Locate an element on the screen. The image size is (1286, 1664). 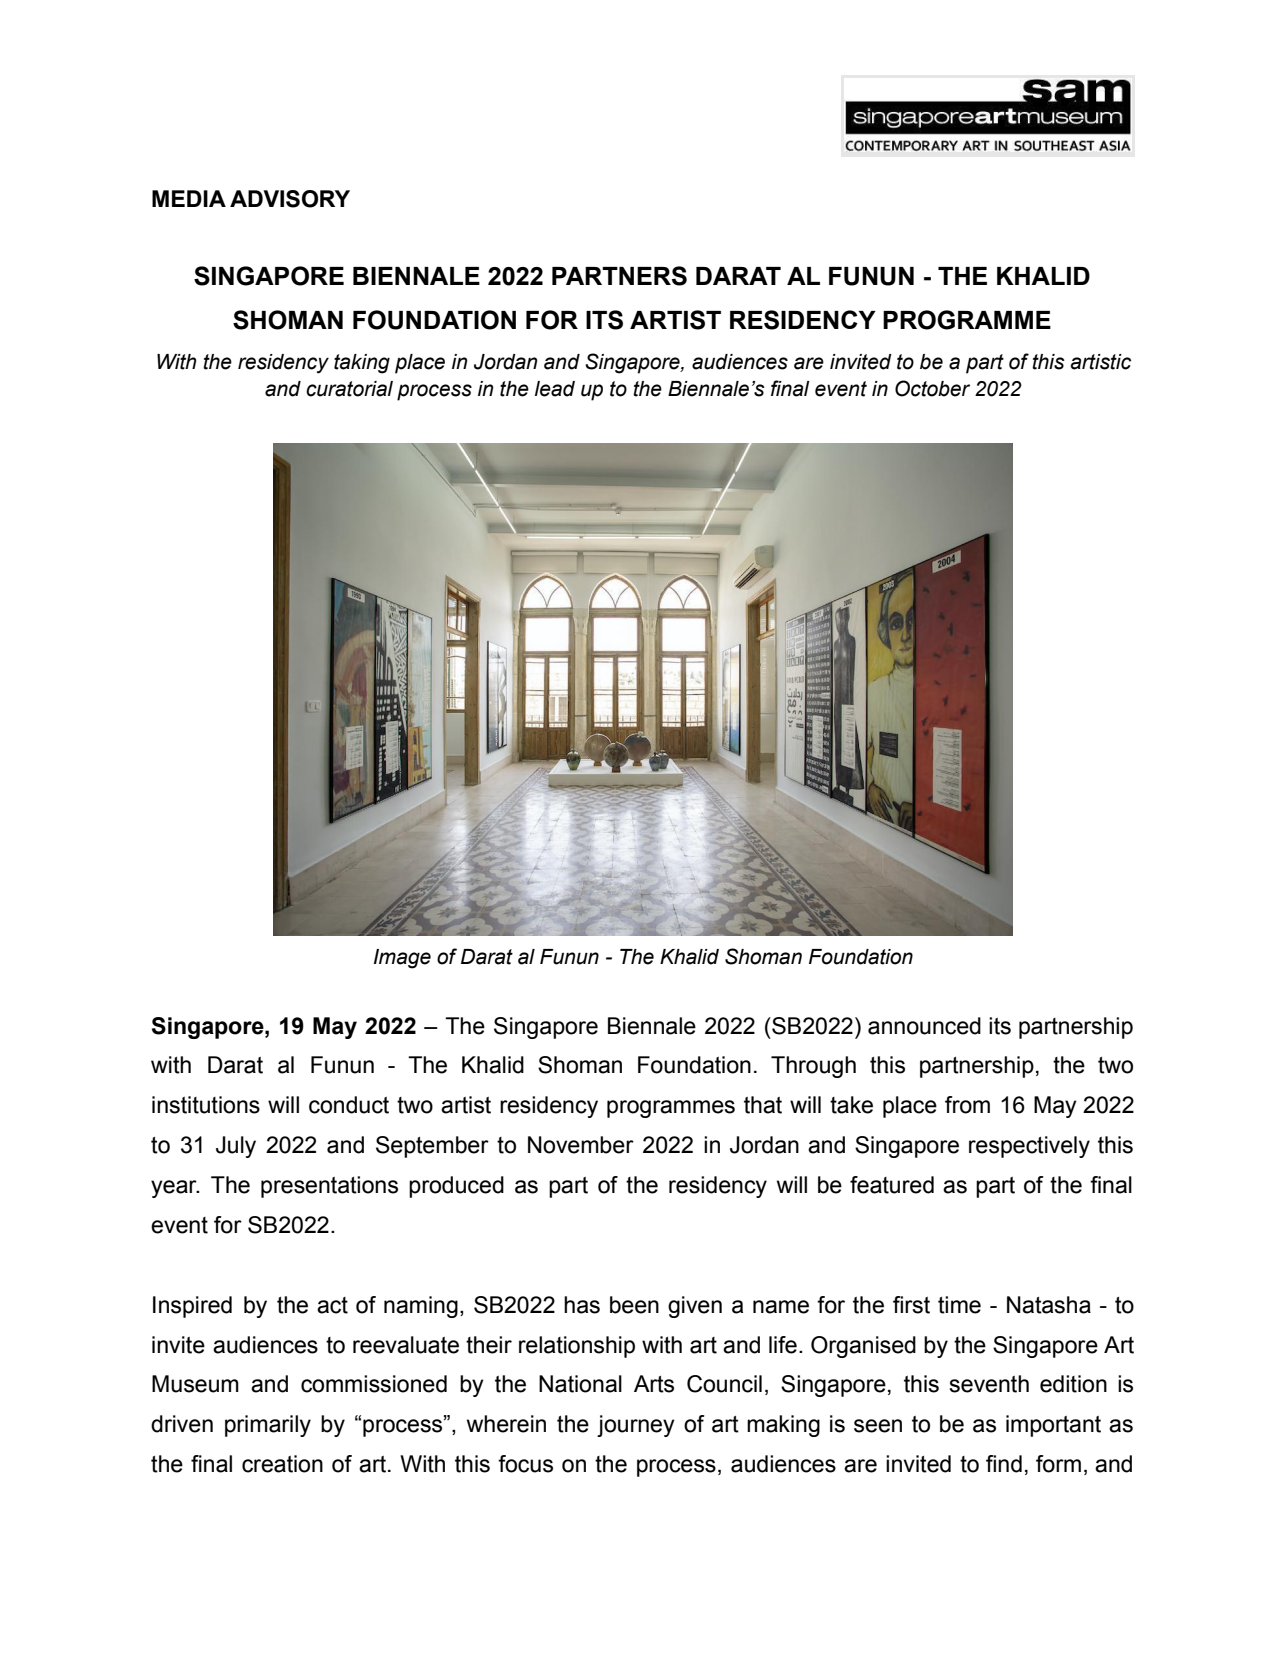
July is located at coordinates (236, 1147).
